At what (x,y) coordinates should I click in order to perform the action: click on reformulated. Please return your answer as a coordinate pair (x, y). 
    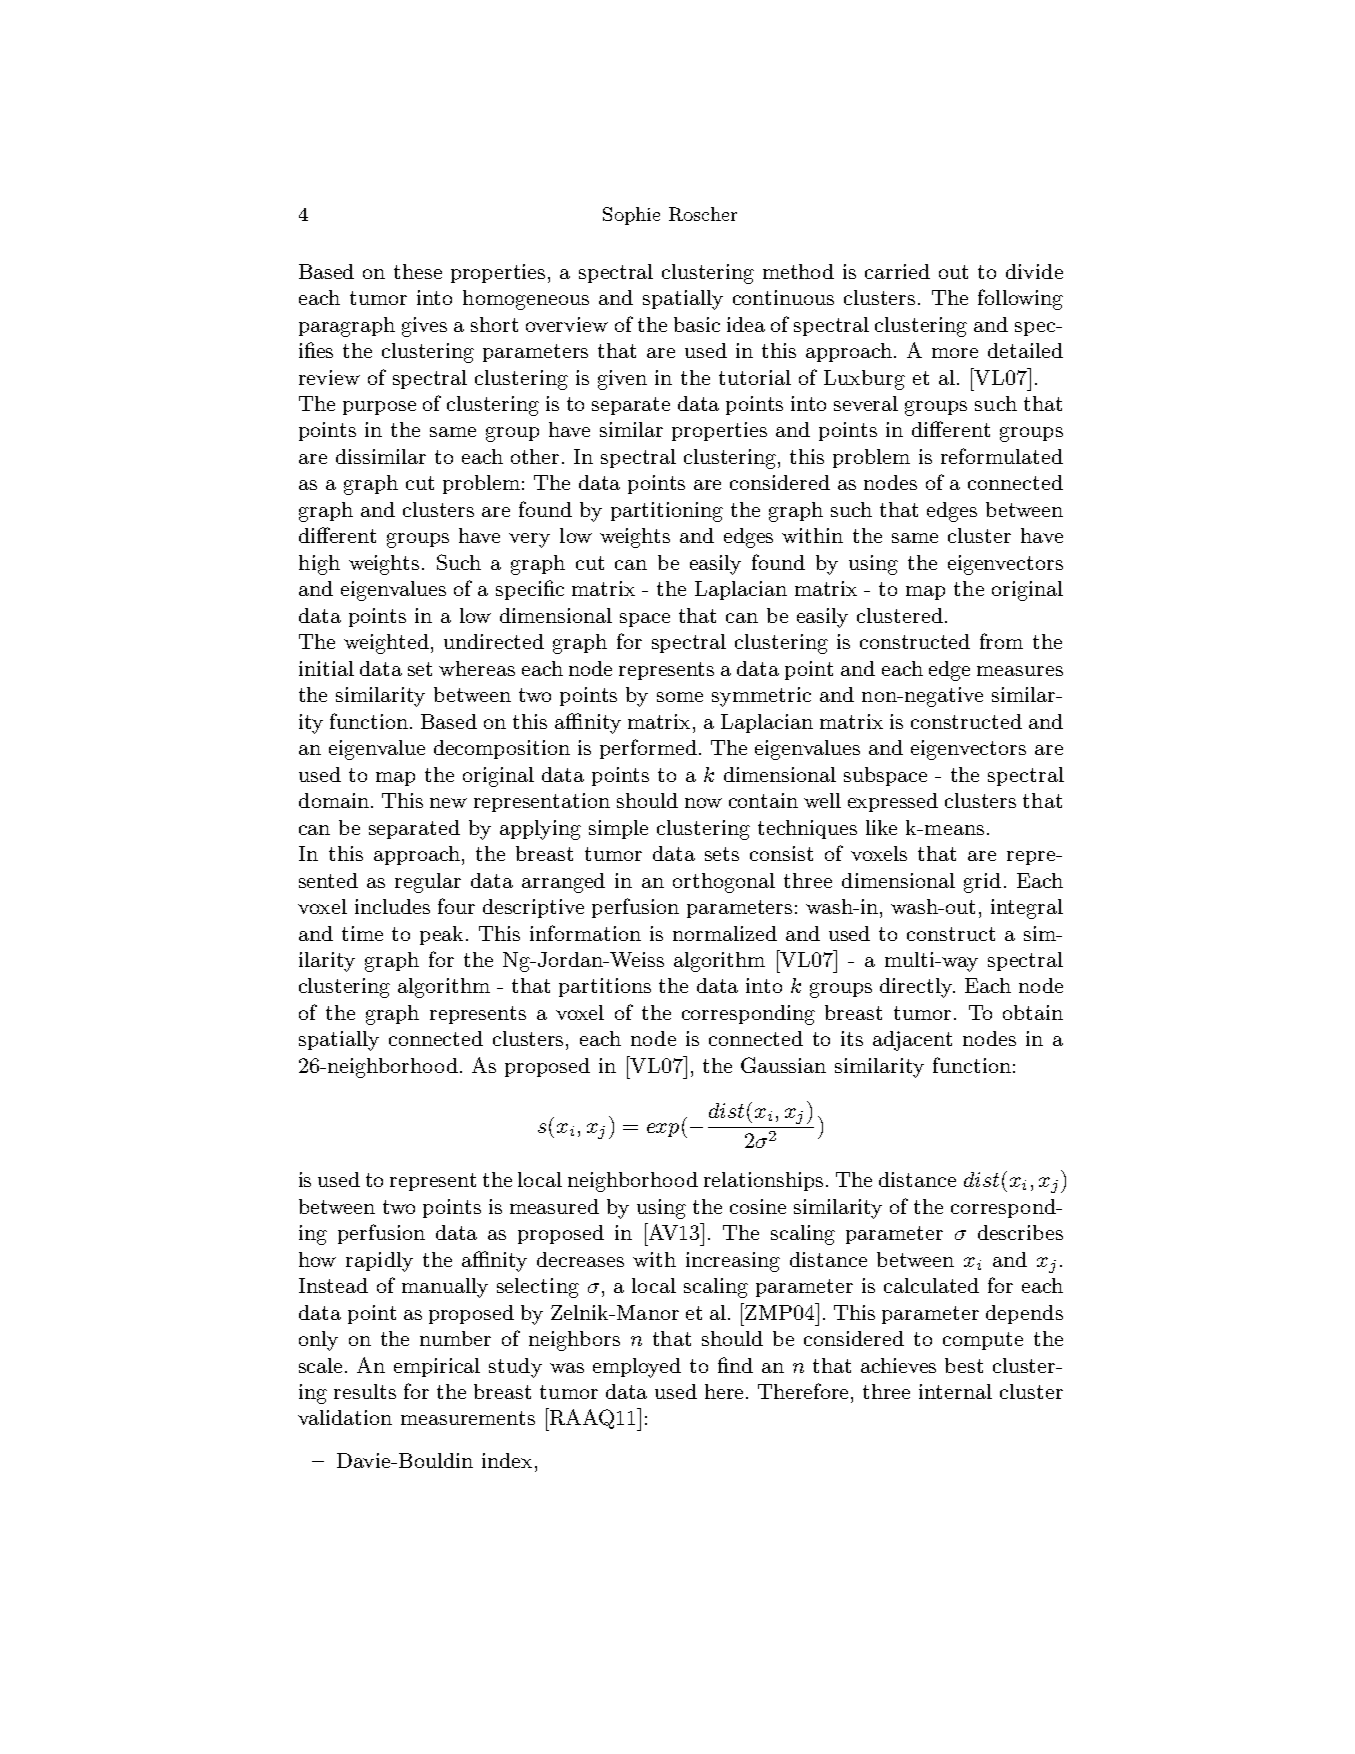
    Looking at the image, I should click on (1002, 456).
